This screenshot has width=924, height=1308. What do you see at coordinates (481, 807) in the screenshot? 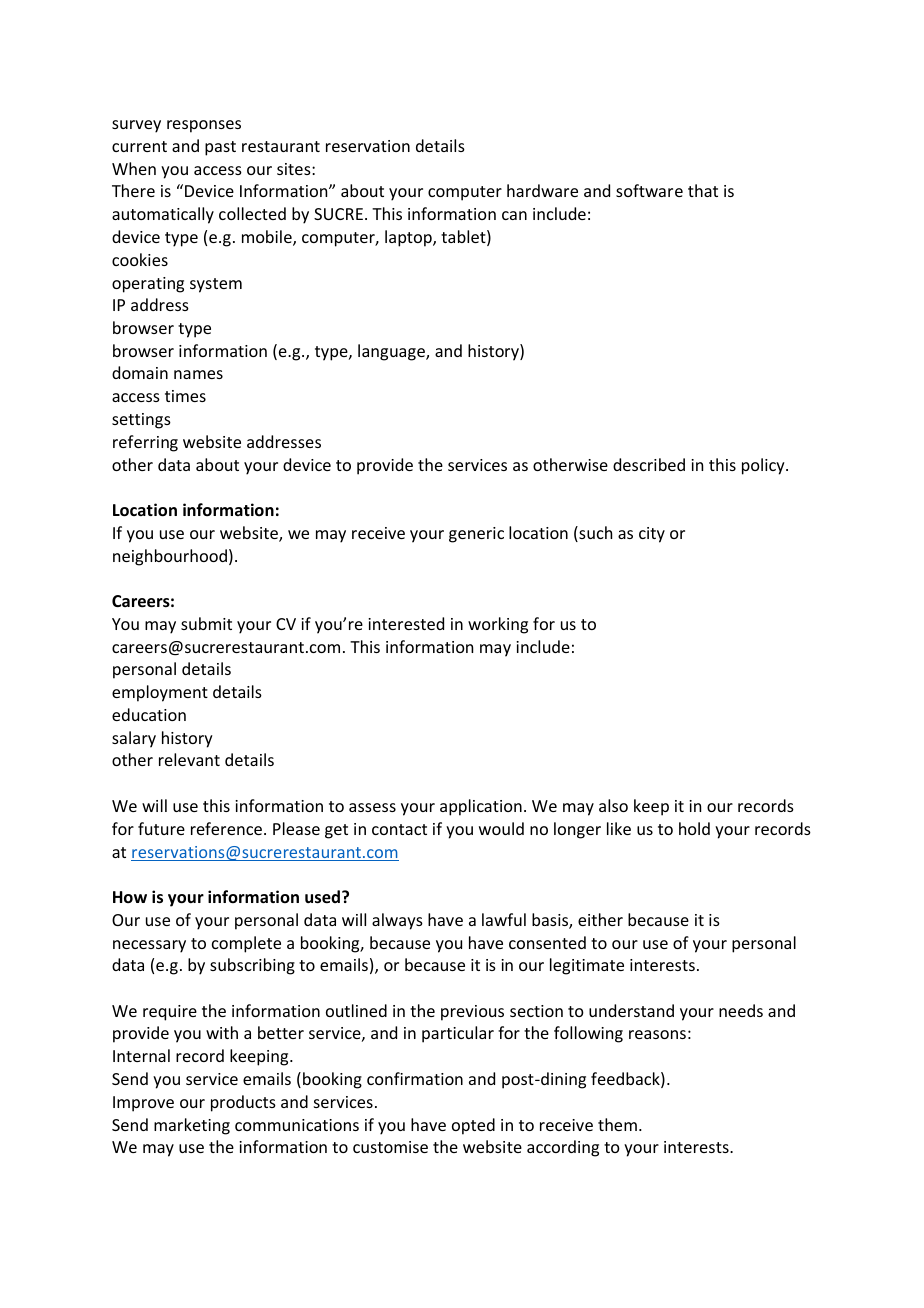
I see `application` at bounding box center [481, 807].
